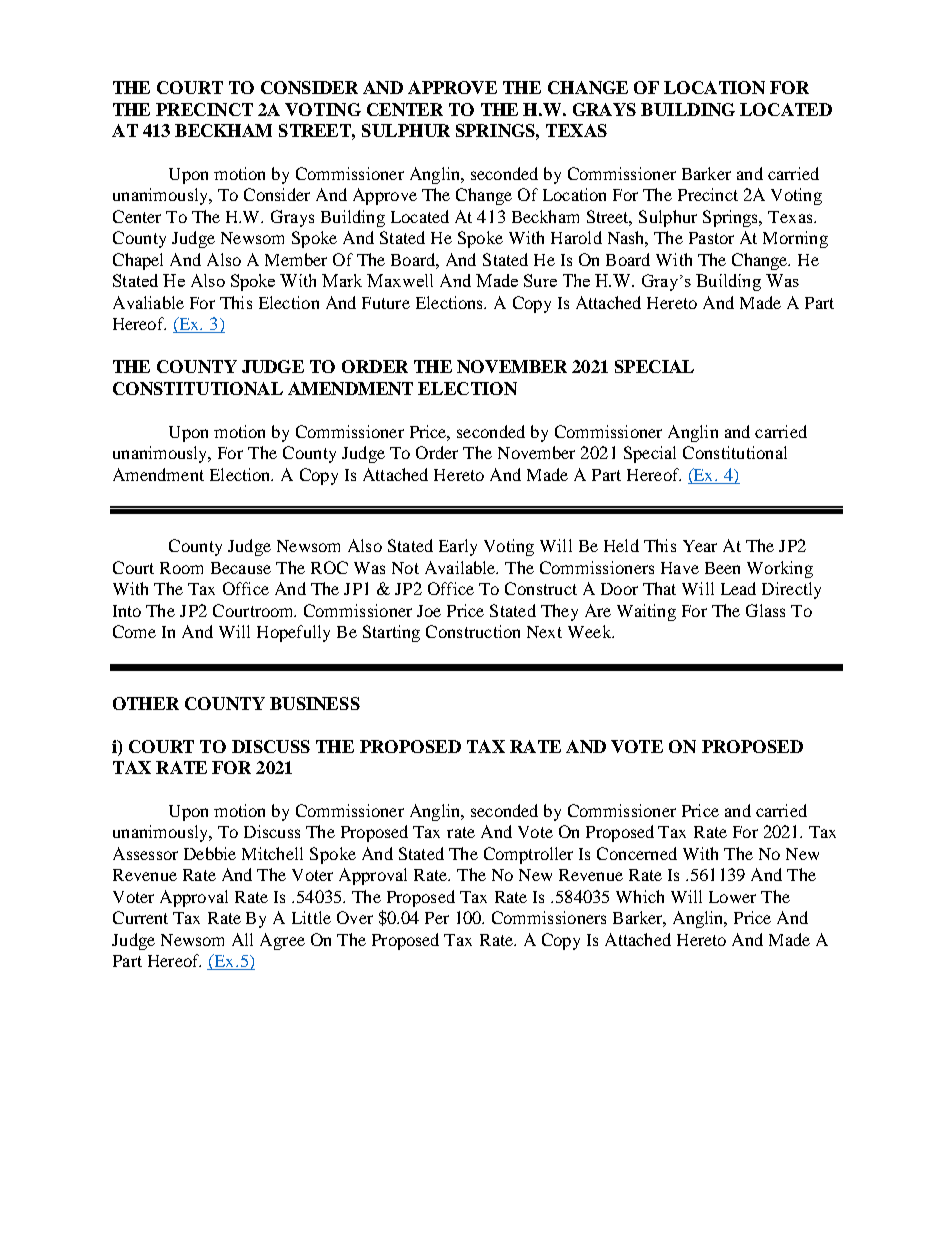 The image size is (952, 1233). I want to click on Member, so click(296, 259).
